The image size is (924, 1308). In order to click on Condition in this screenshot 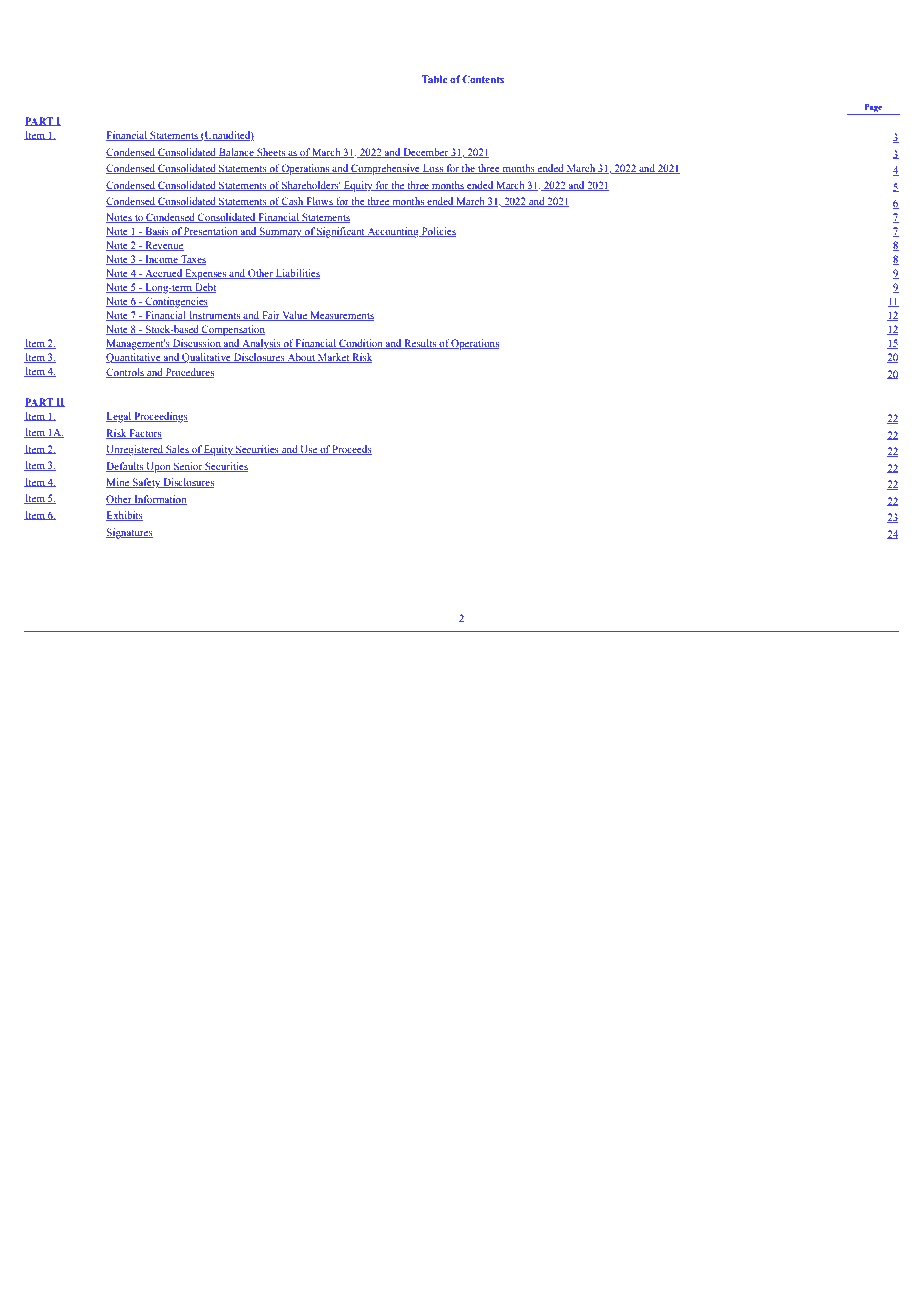, I will do `click(361, 344)`.
